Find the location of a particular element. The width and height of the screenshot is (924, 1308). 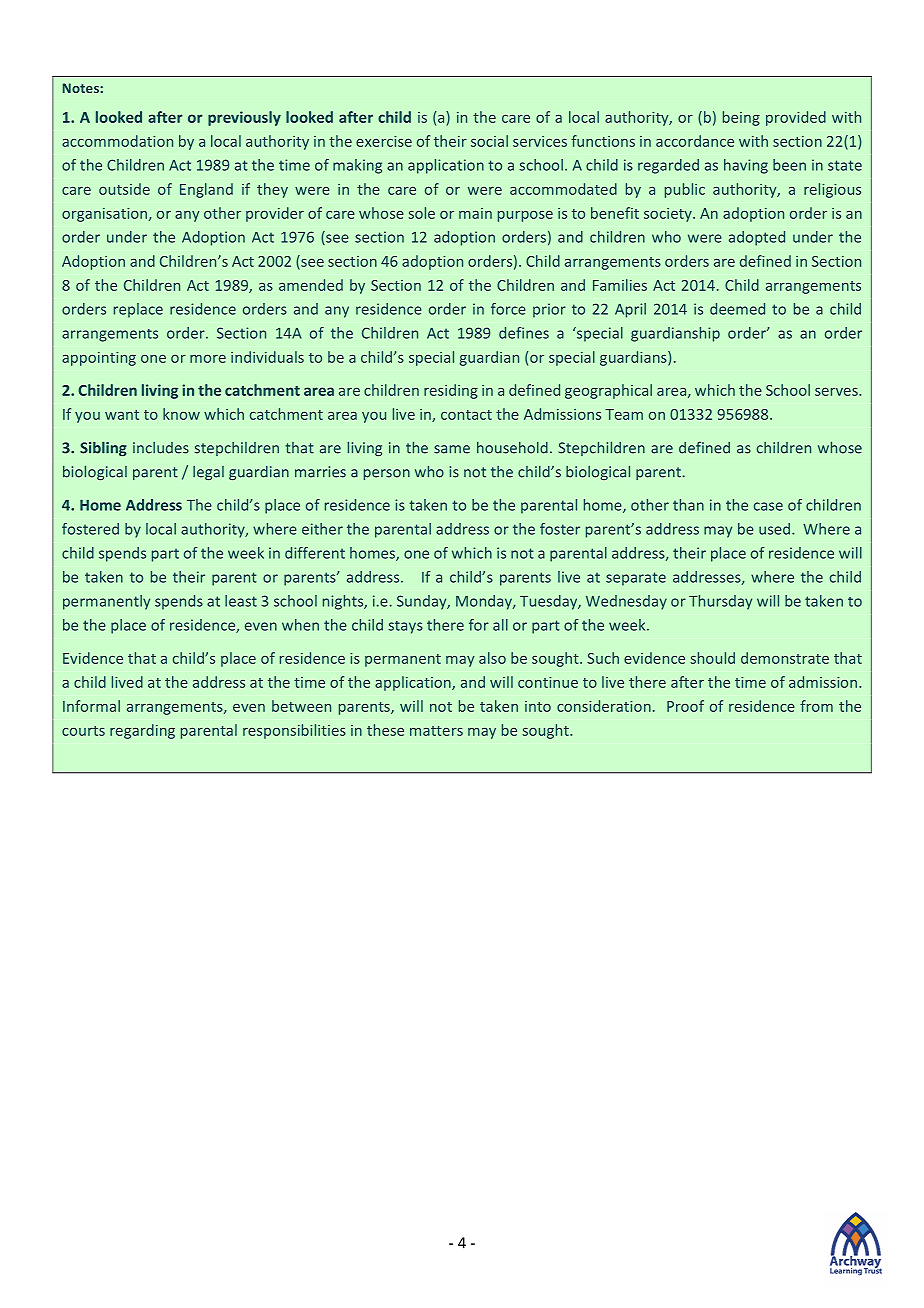

accommodation is located at coordinates (117, 141).
